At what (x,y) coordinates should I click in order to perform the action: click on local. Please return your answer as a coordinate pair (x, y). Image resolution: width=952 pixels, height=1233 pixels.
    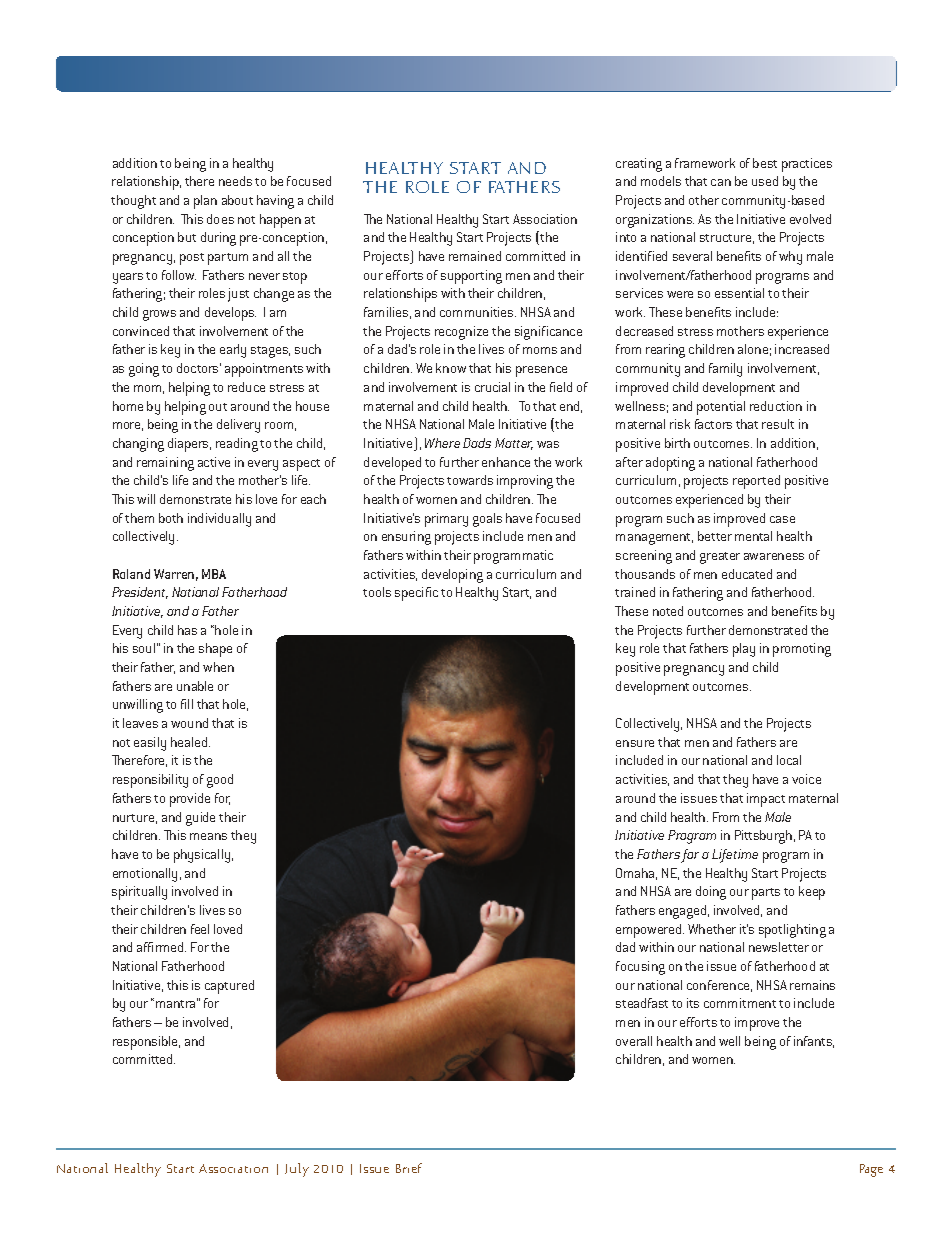
    Looking at the image, I should click on (789, 760).
